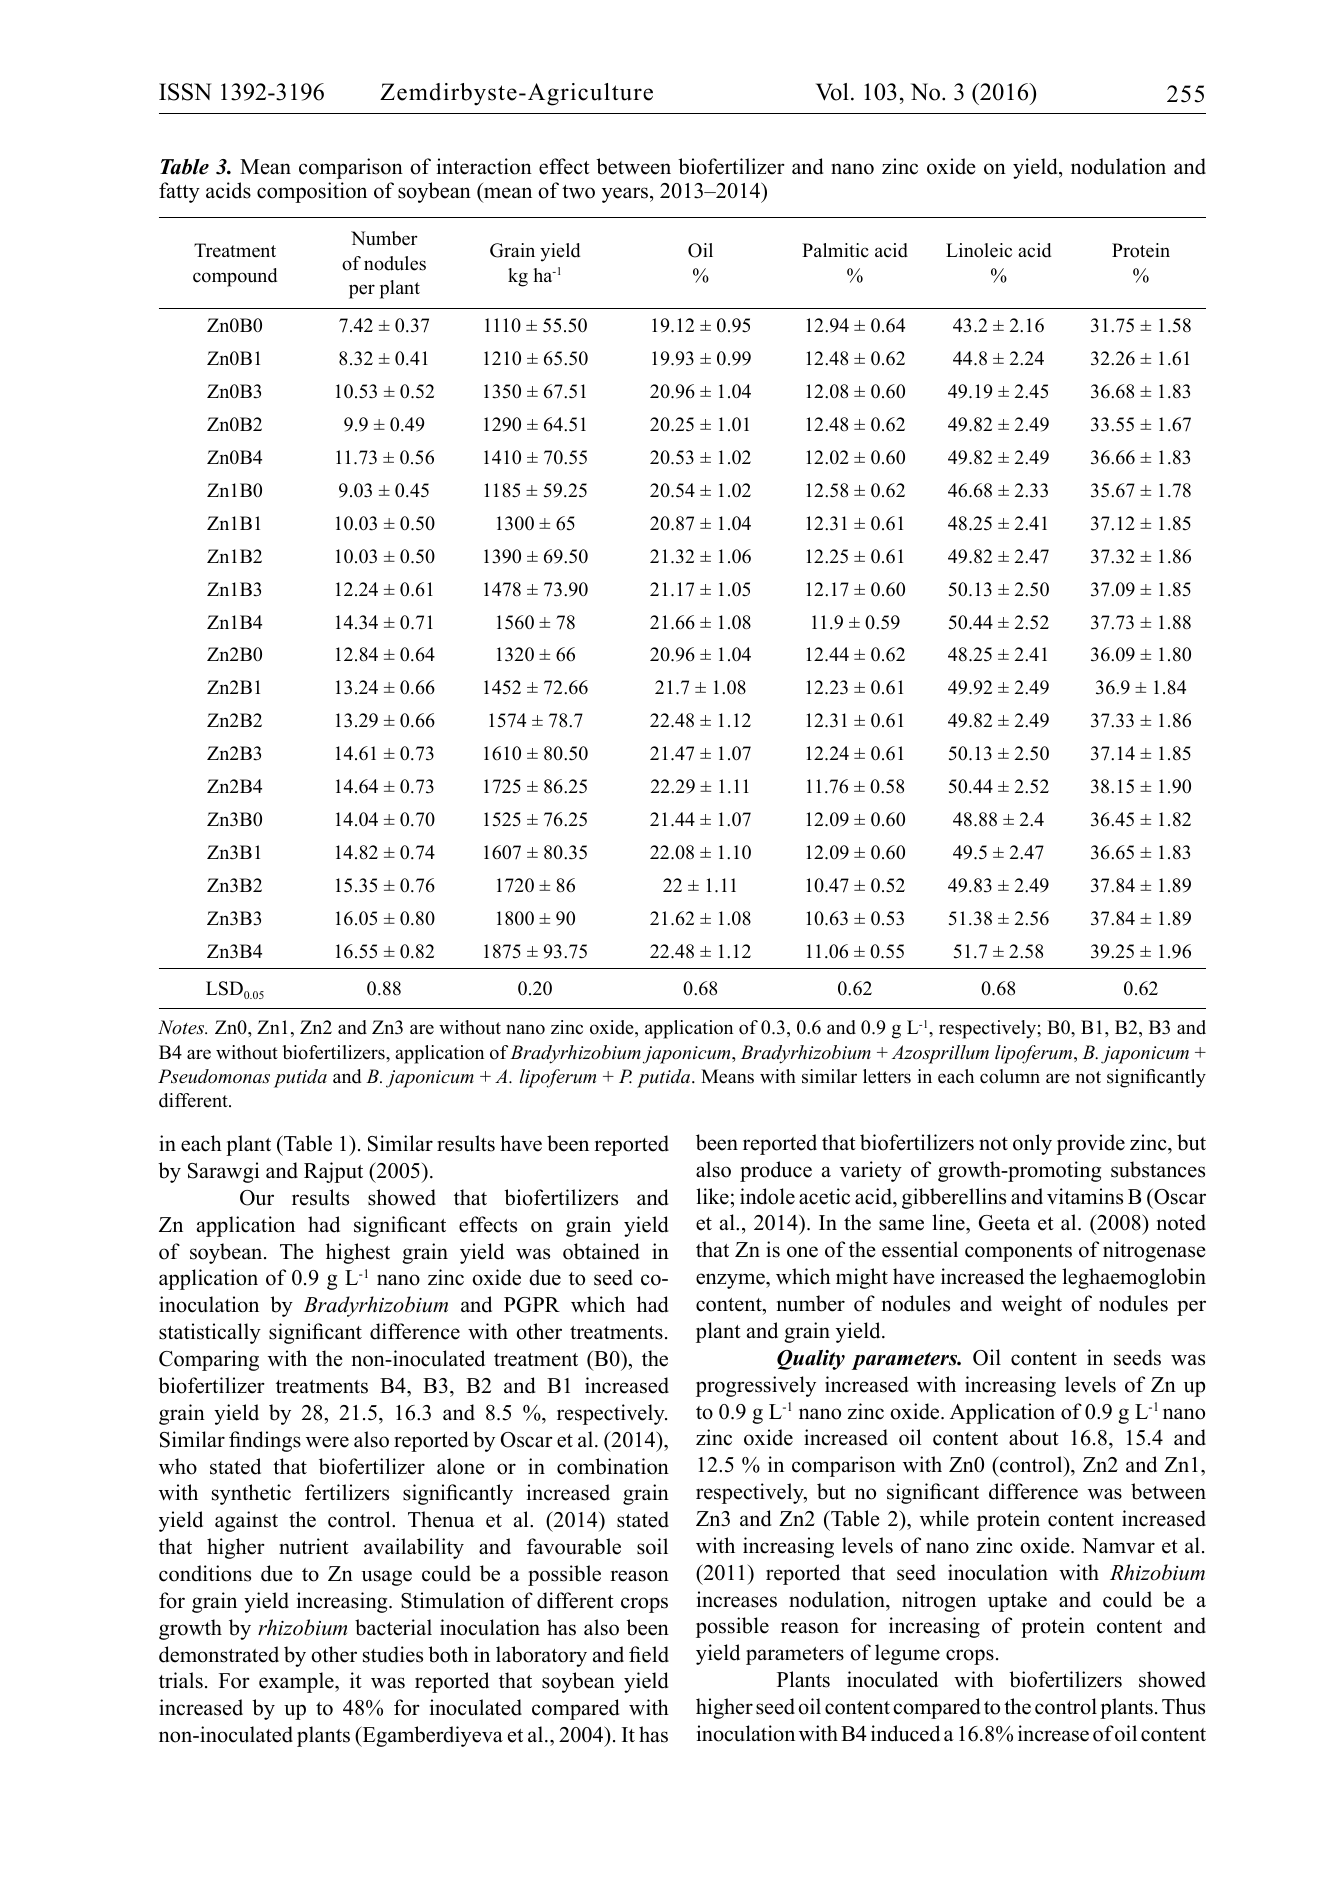 The width and height of the image is (1333, 1885). I want to click on Linoleic, so click(979, 250).
